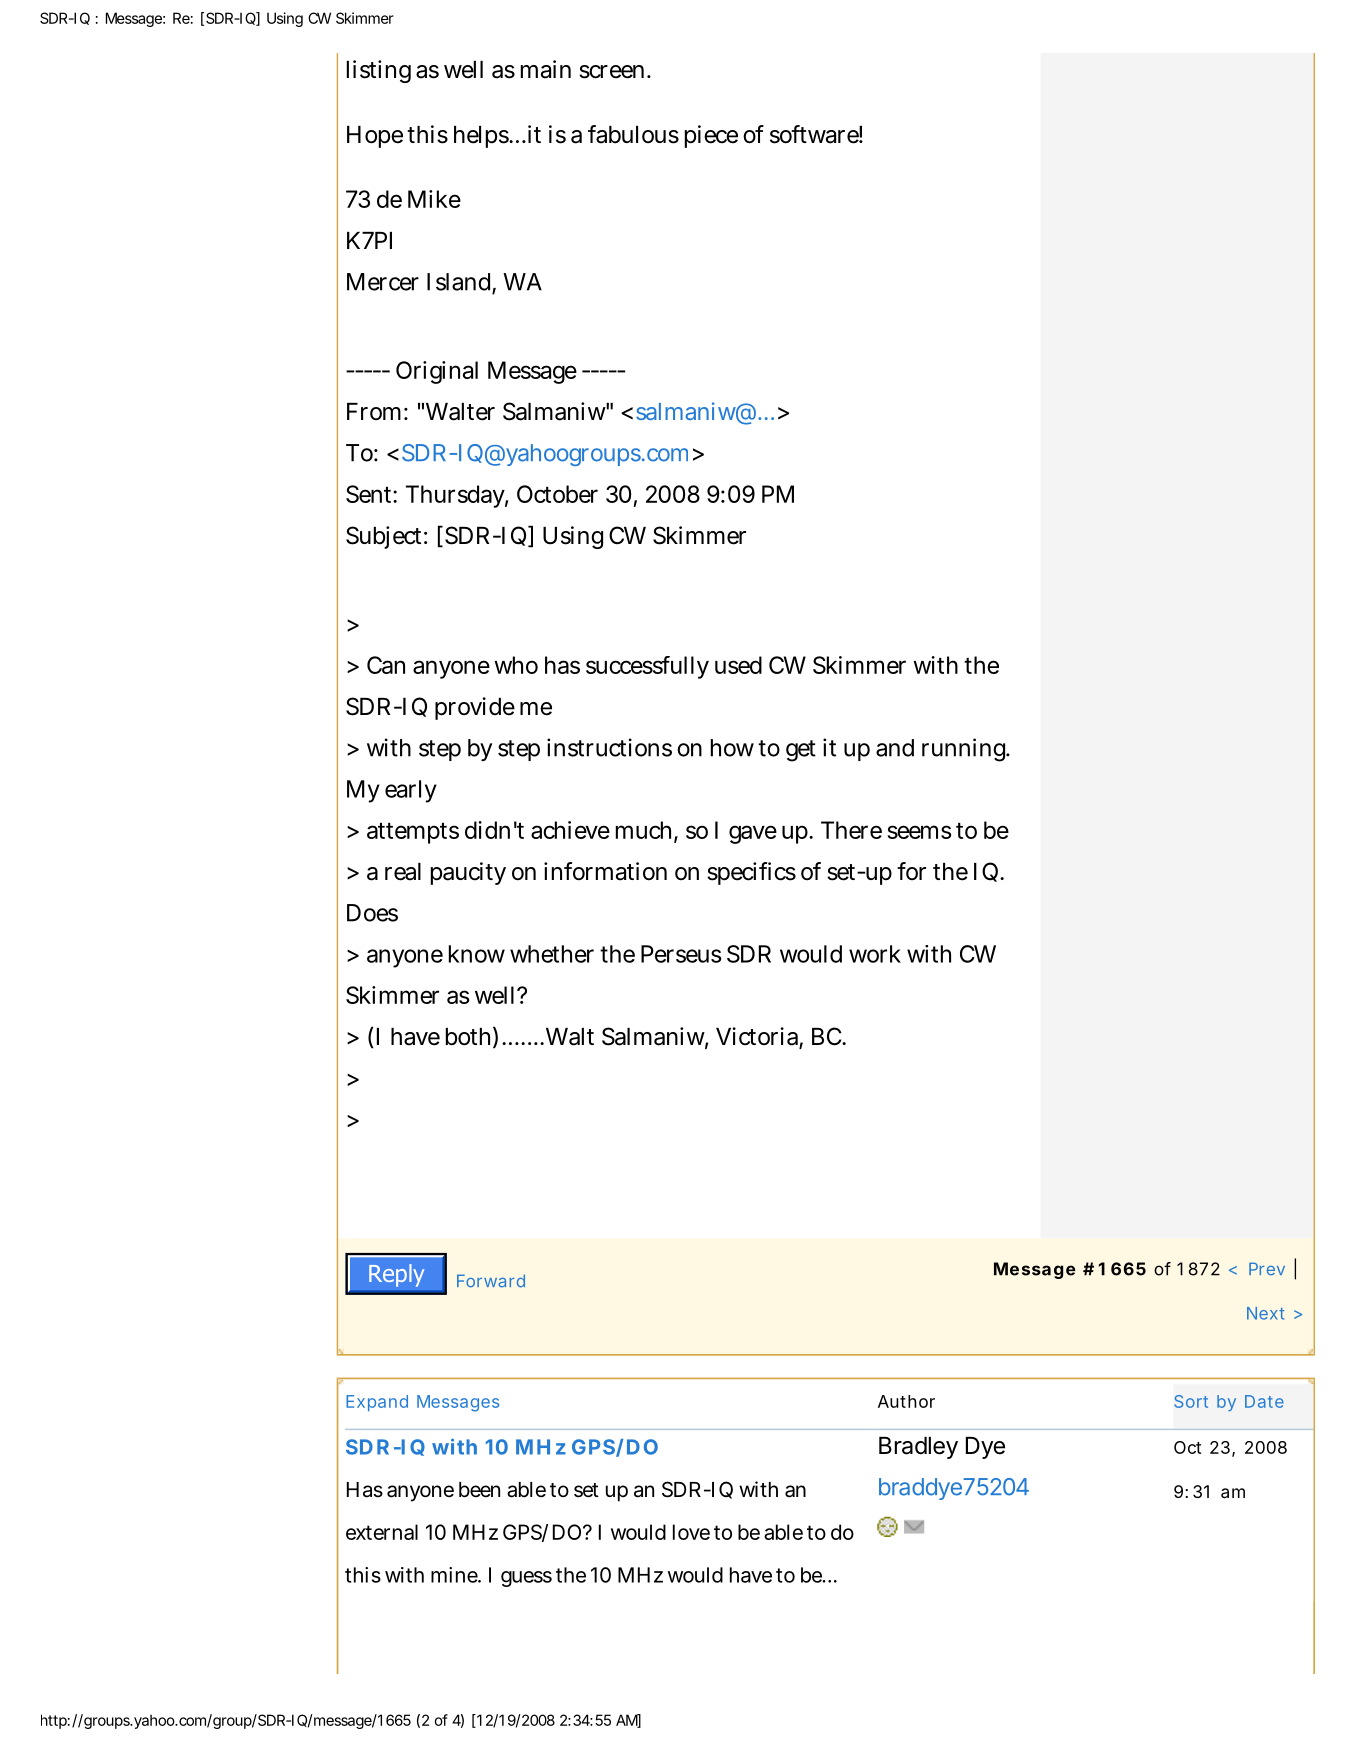  What do you see at coordinates (875, 954) in the screenshot?
I see `work` at bounding box center [875, 954].
